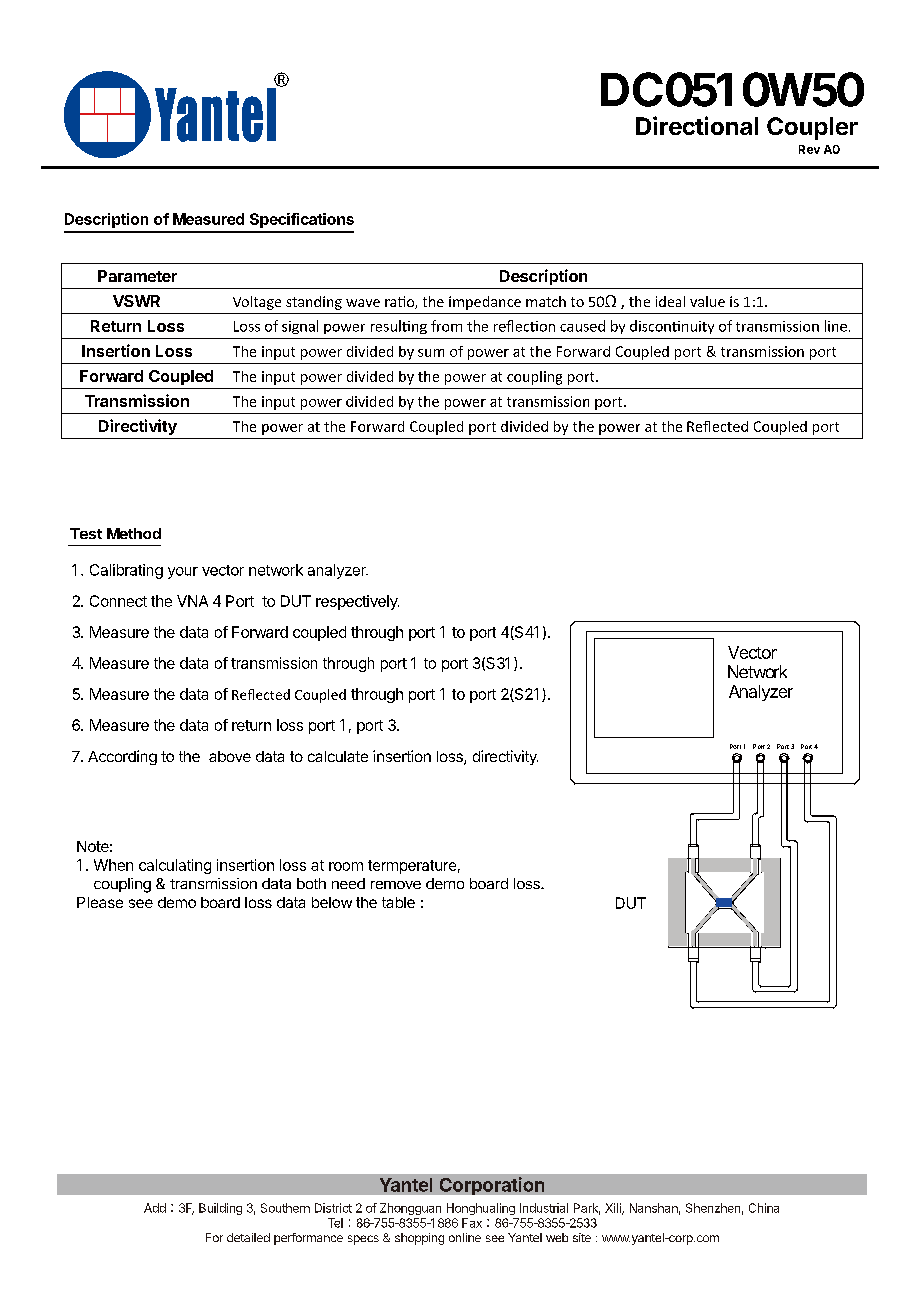  Describe the element at coordinates (357, 602) in the screenshot. I see `respectively` at that location.
